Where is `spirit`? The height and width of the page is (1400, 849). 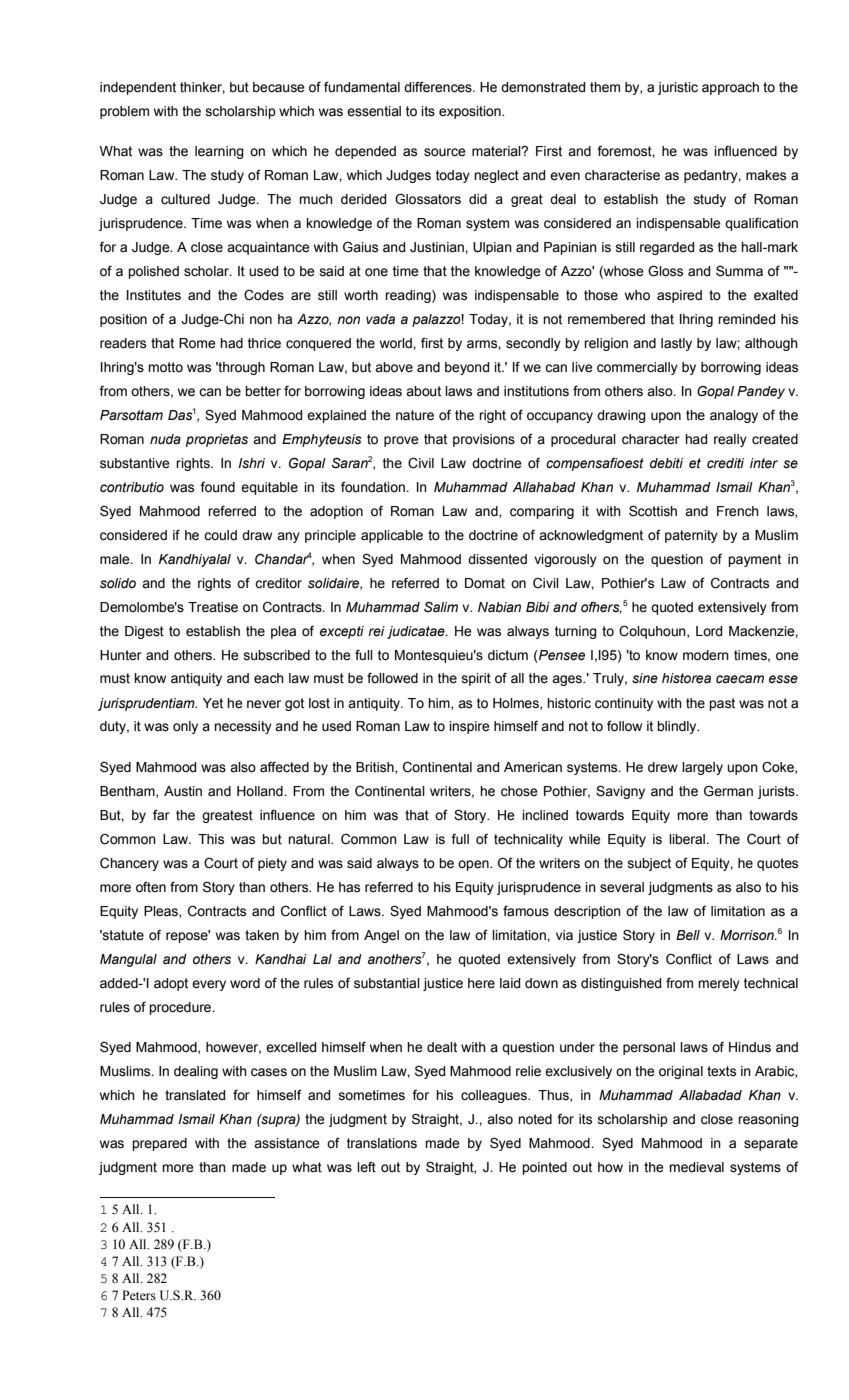
spirit is located at coordinates (476, 679).
